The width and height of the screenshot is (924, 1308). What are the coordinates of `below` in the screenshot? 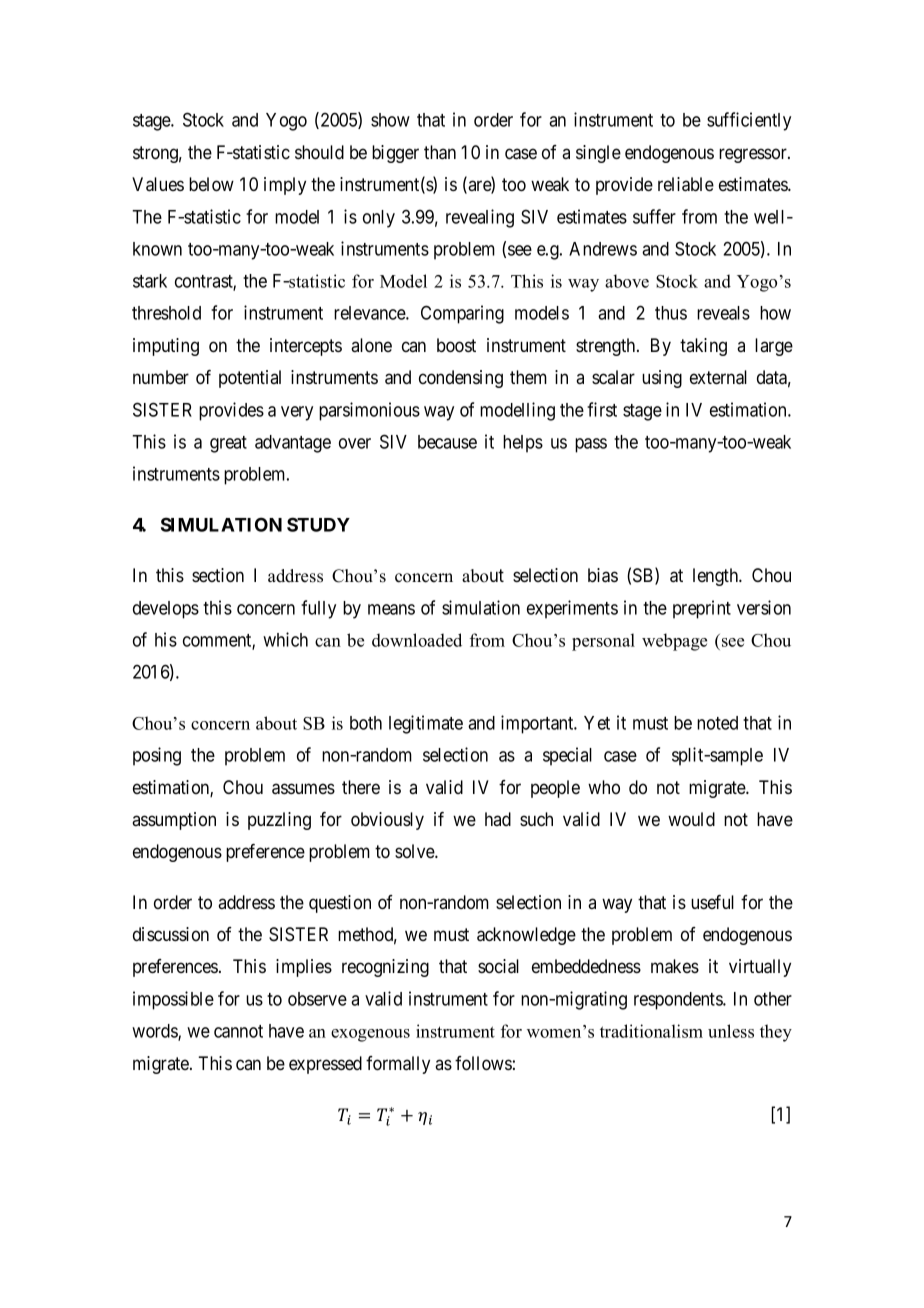 It's located at (211, 184).
